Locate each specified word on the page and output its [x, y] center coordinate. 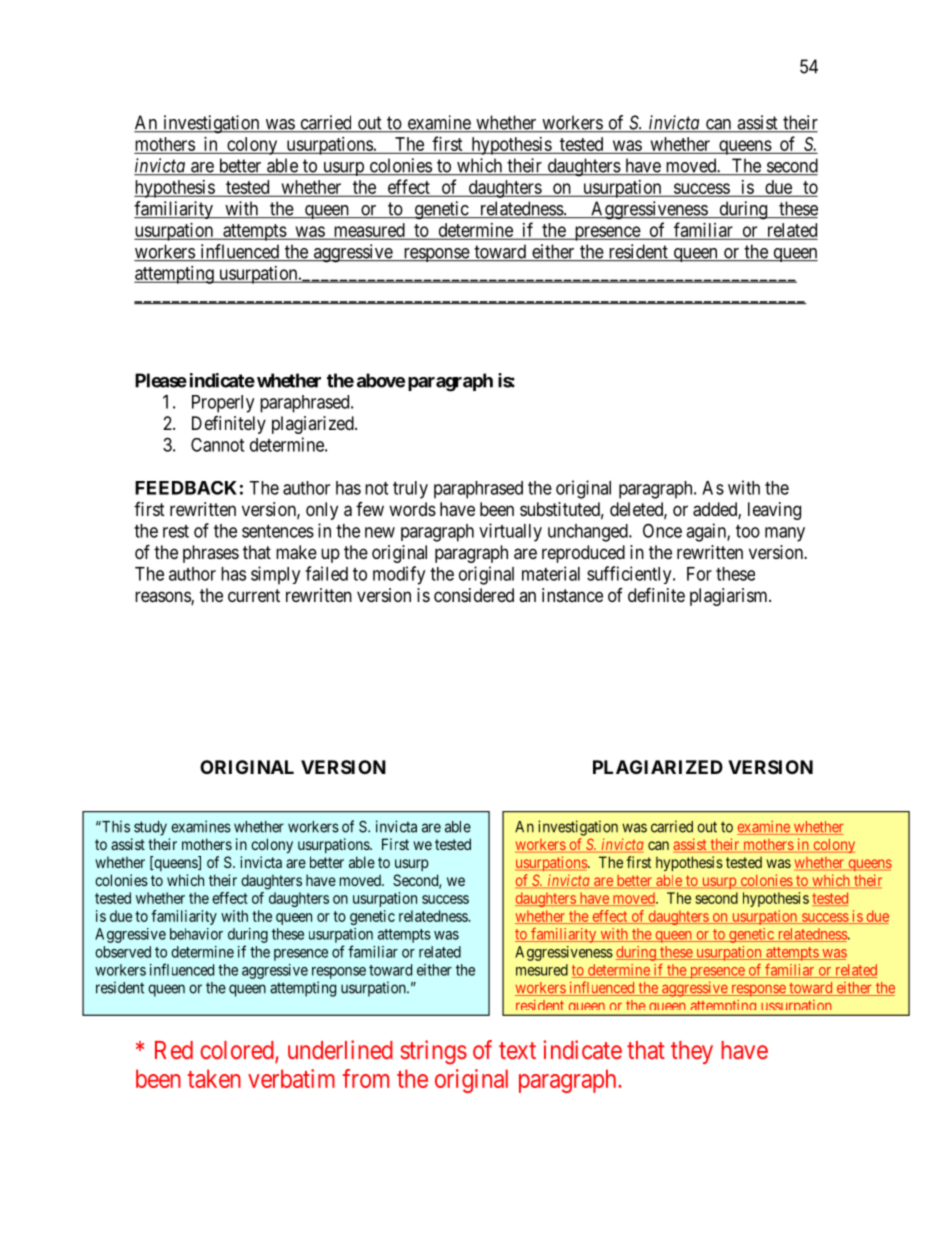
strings [433, 1052]
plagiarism [730, 597]
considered [474, 595]
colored [238, 1051]
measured [369, 231]
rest [176, 531]
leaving [774, 511]
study [150, 828]
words [412, 509]
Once [662, 530]
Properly [223, 404]
